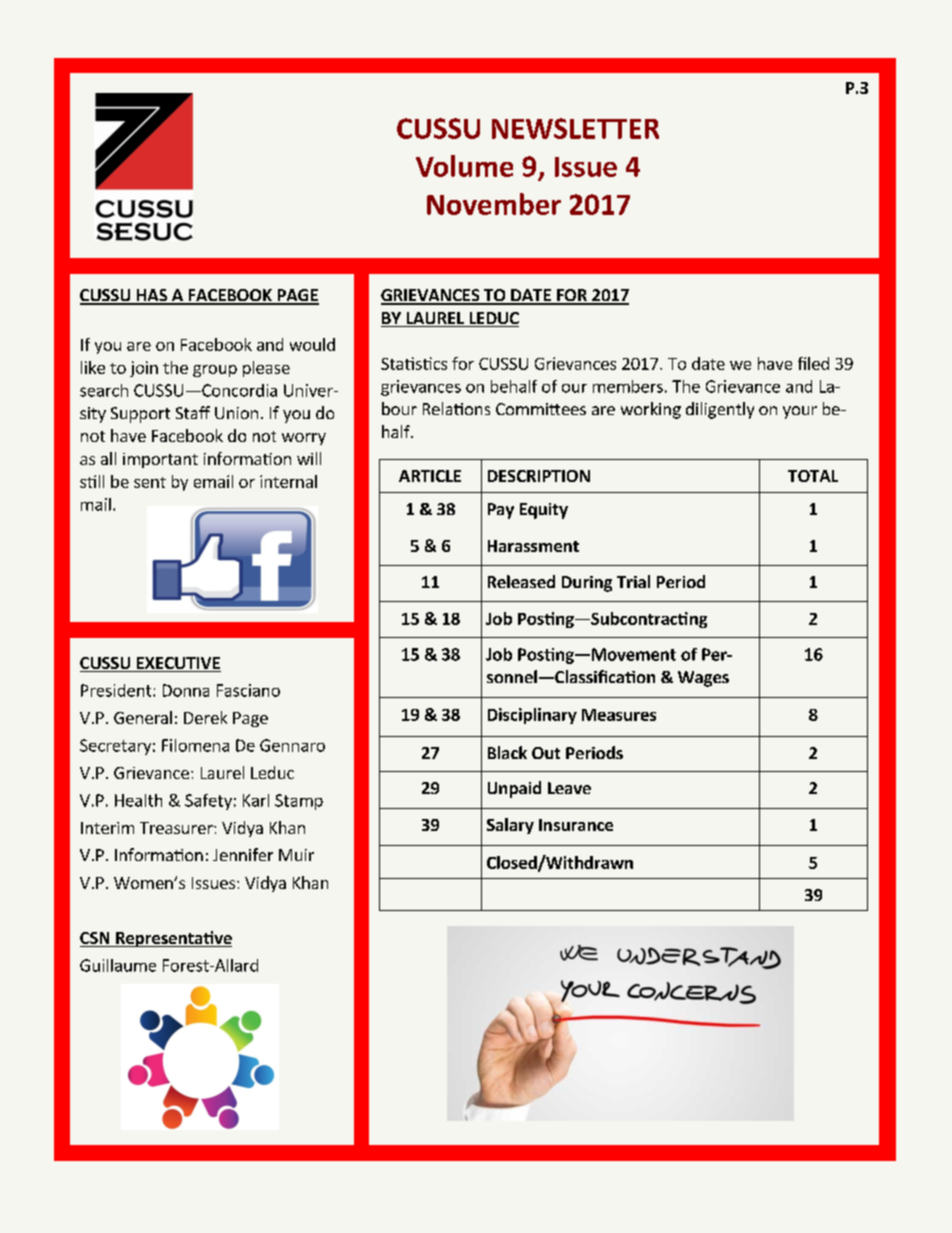 This screenshot has width=952, height=1233. I want to click on NEWSLETTER, so click(575, 128).
